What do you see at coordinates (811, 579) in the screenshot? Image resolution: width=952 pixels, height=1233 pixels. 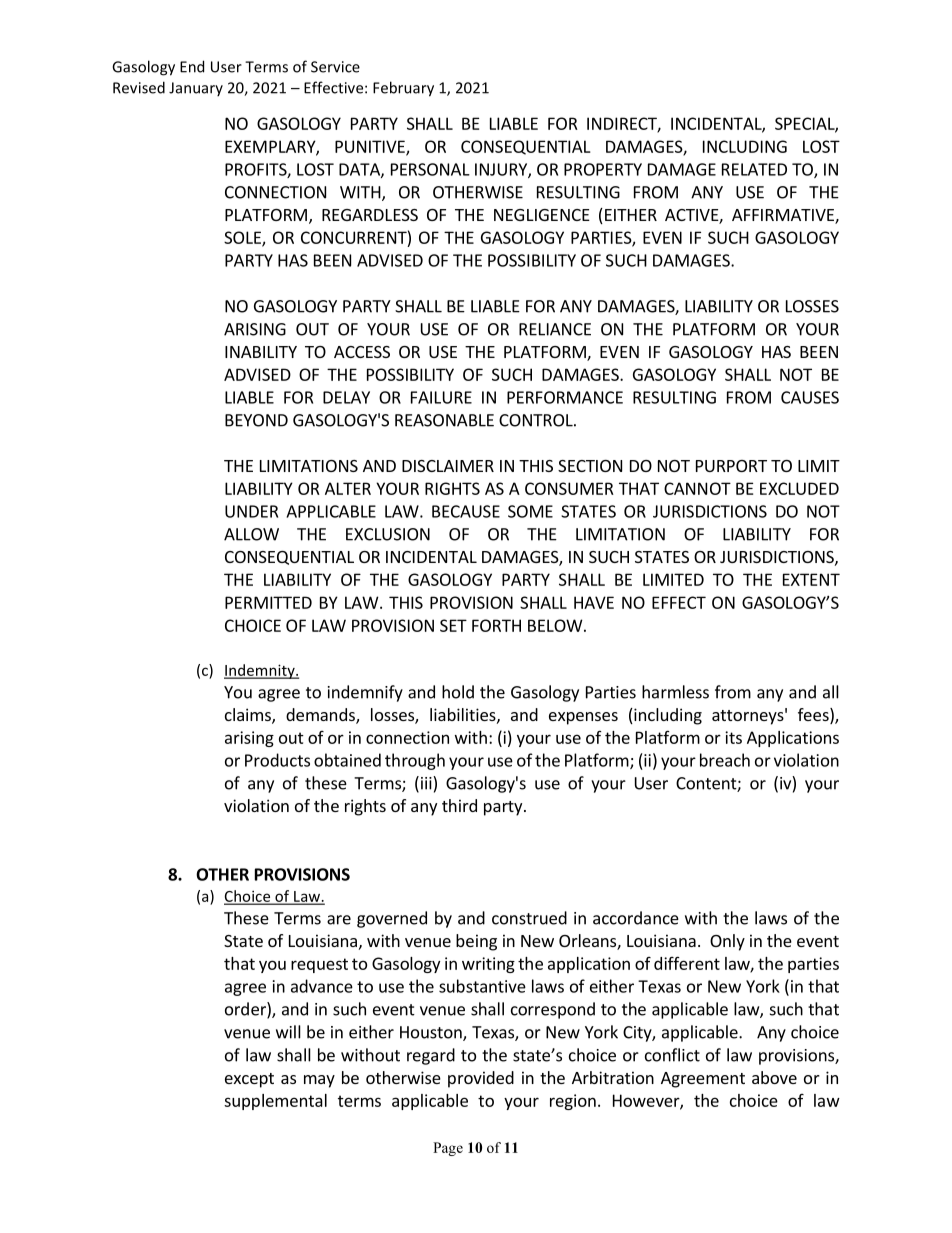 I see `EXTENT` at bounding box center [811, 579].
